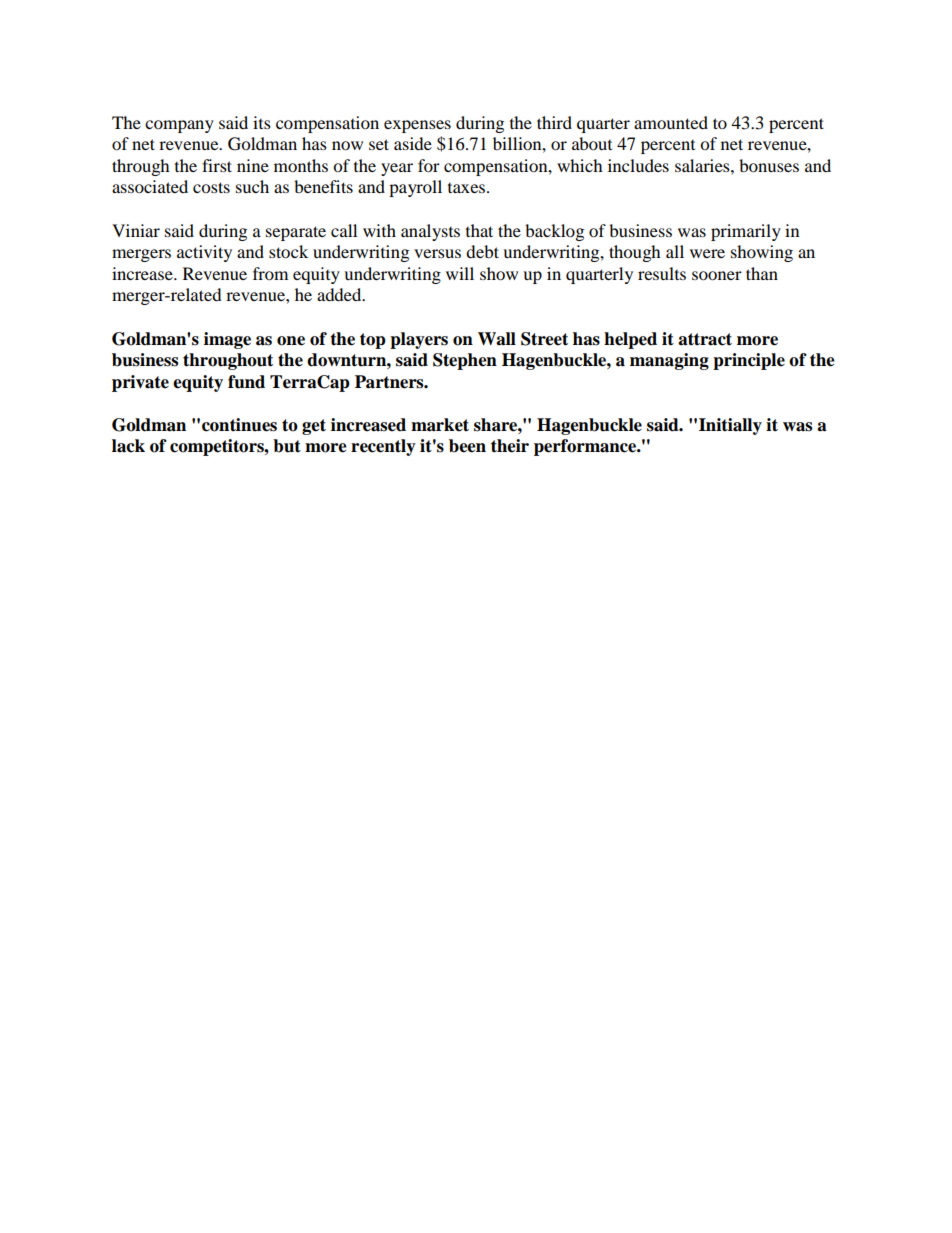 The width and height of the image is (952, 1233). I want to click on been, so click(467, 446).
